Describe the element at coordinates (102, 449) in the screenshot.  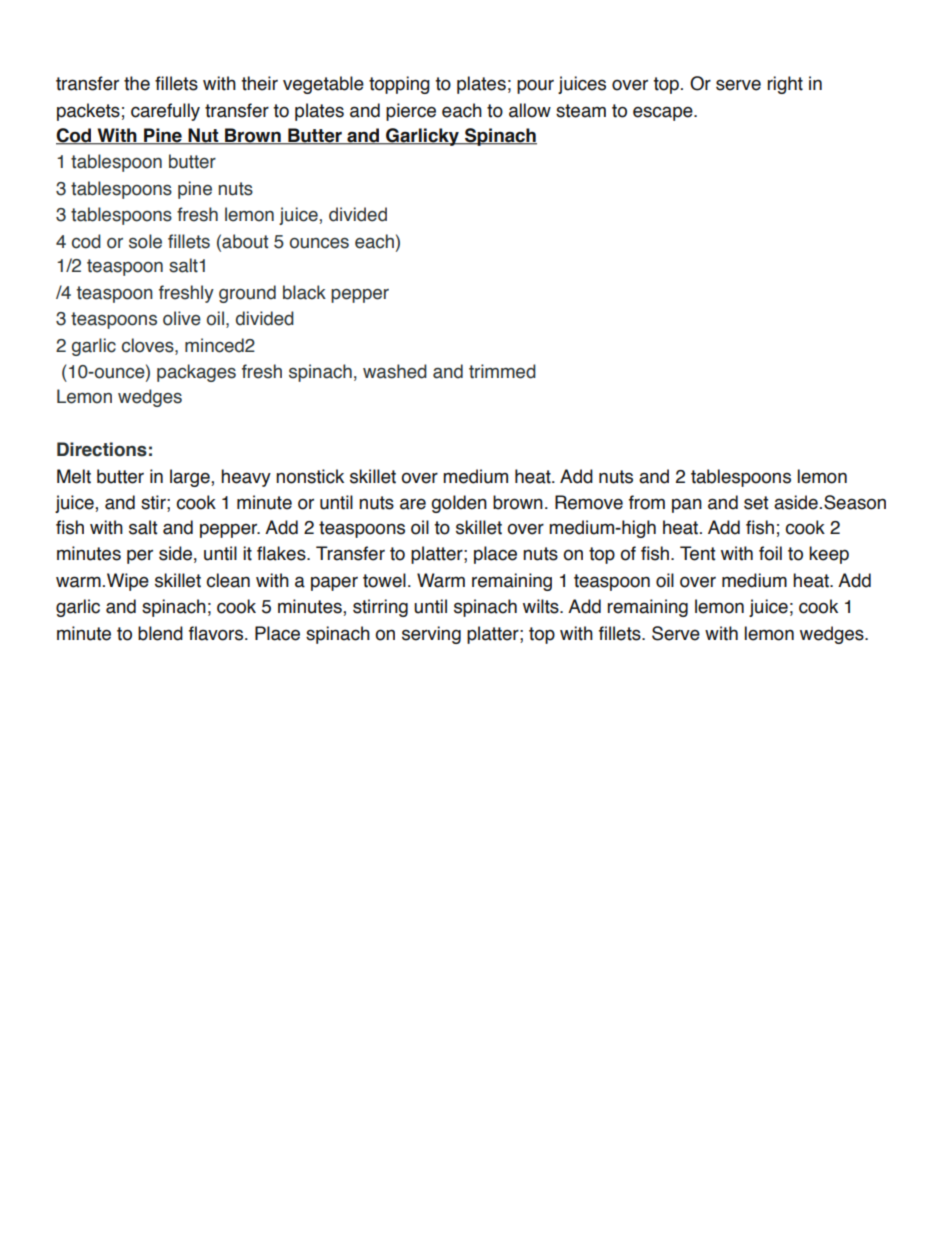
I see `Directions` at that location.
